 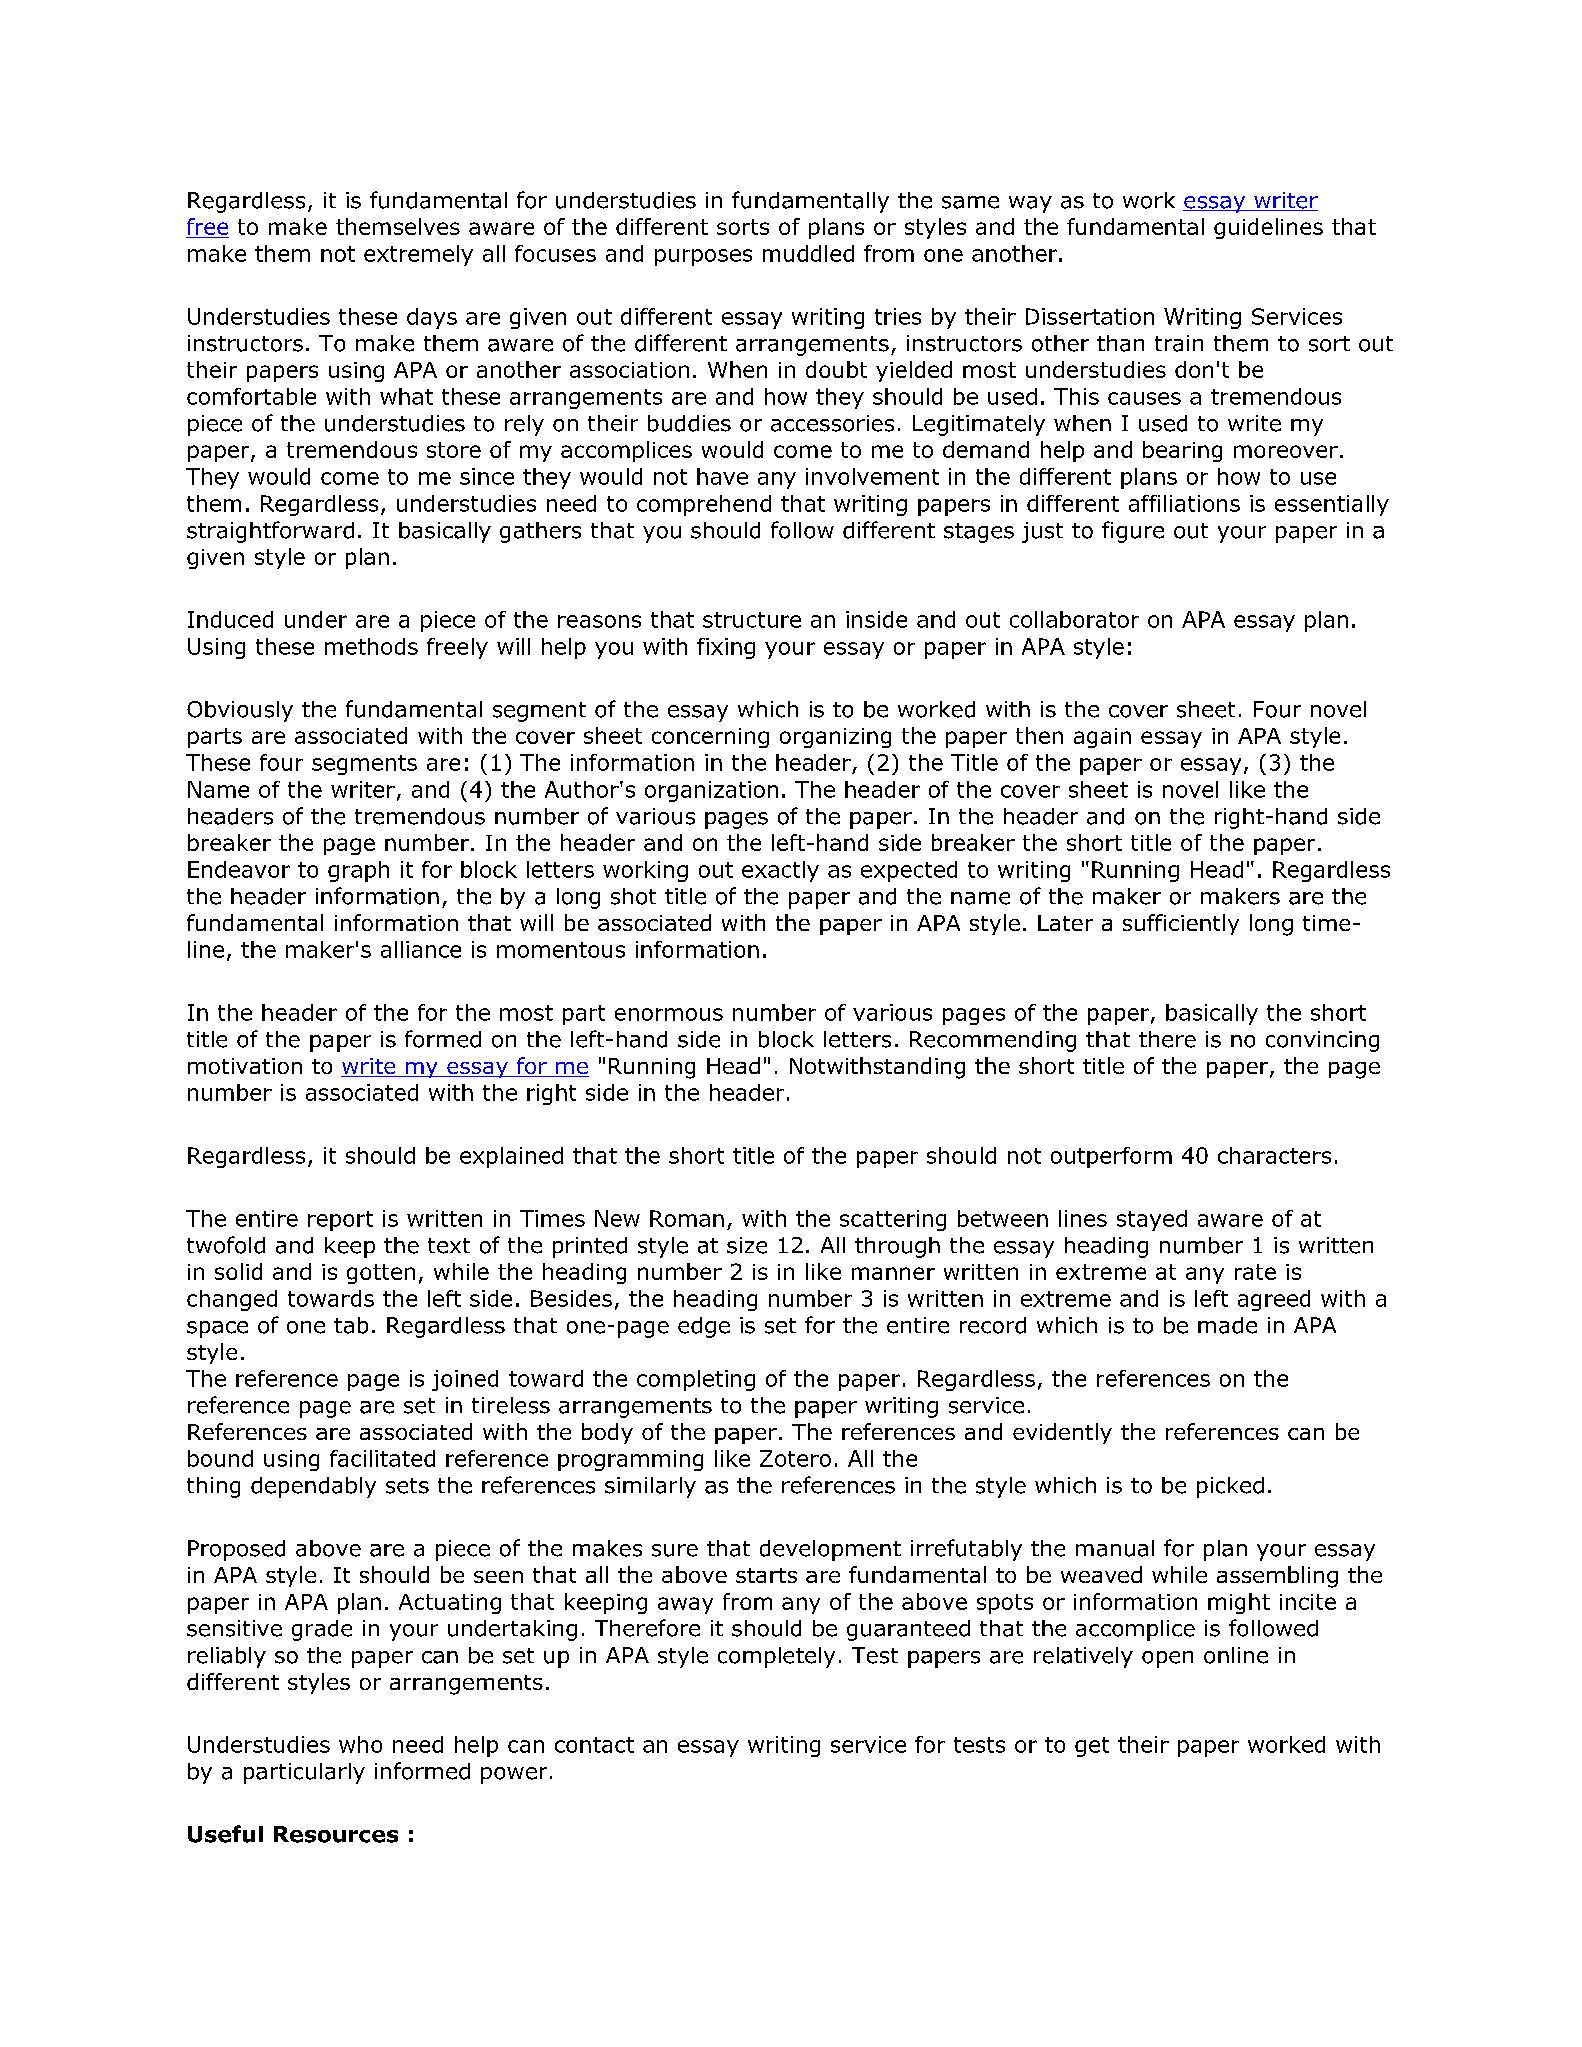 What do you see at coordinates (1255, 1272) in the screenshot?
I see `rate` at bounding box center [1255, 1272].
